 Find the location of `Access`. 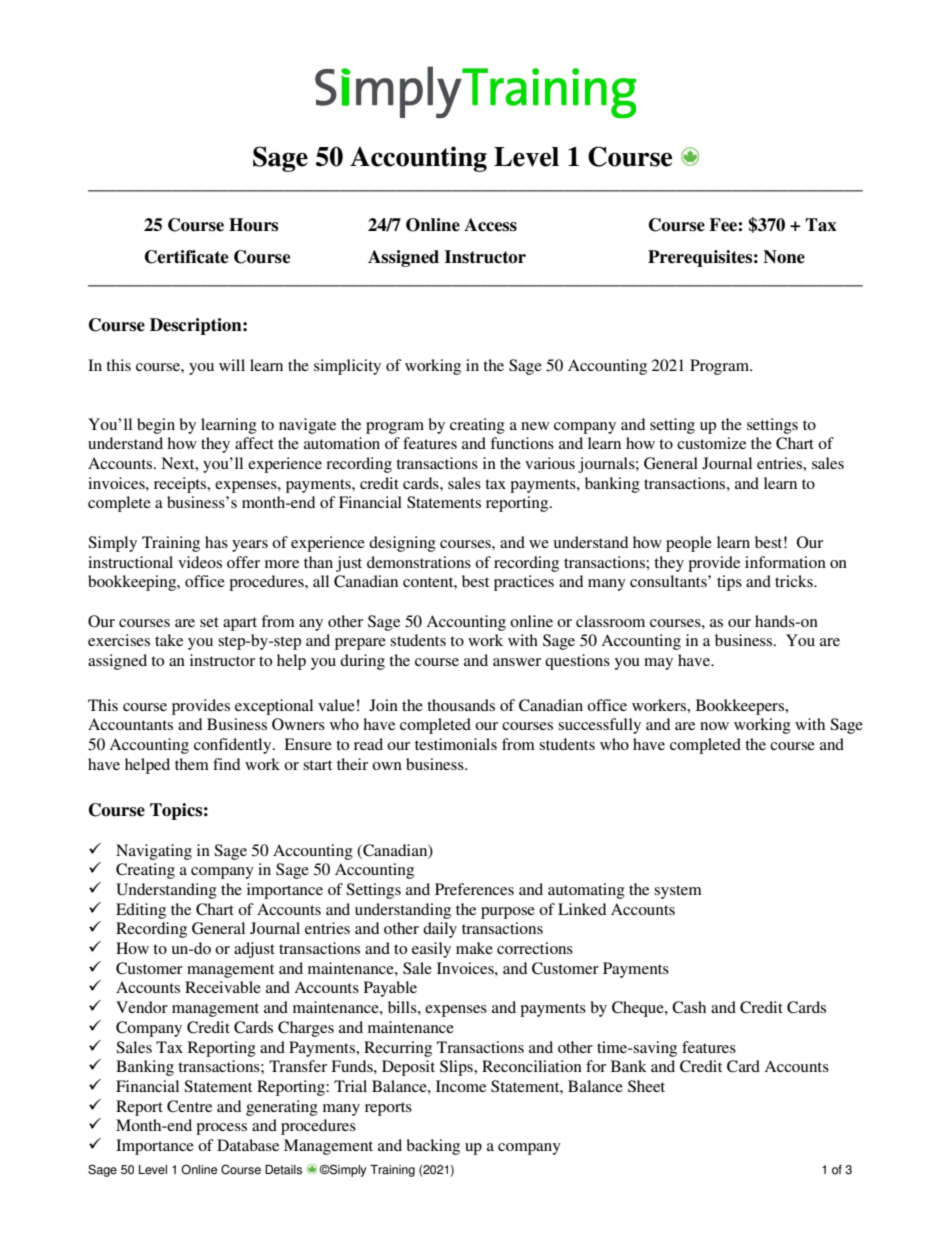

Access is located at coordinates (490, 225).
